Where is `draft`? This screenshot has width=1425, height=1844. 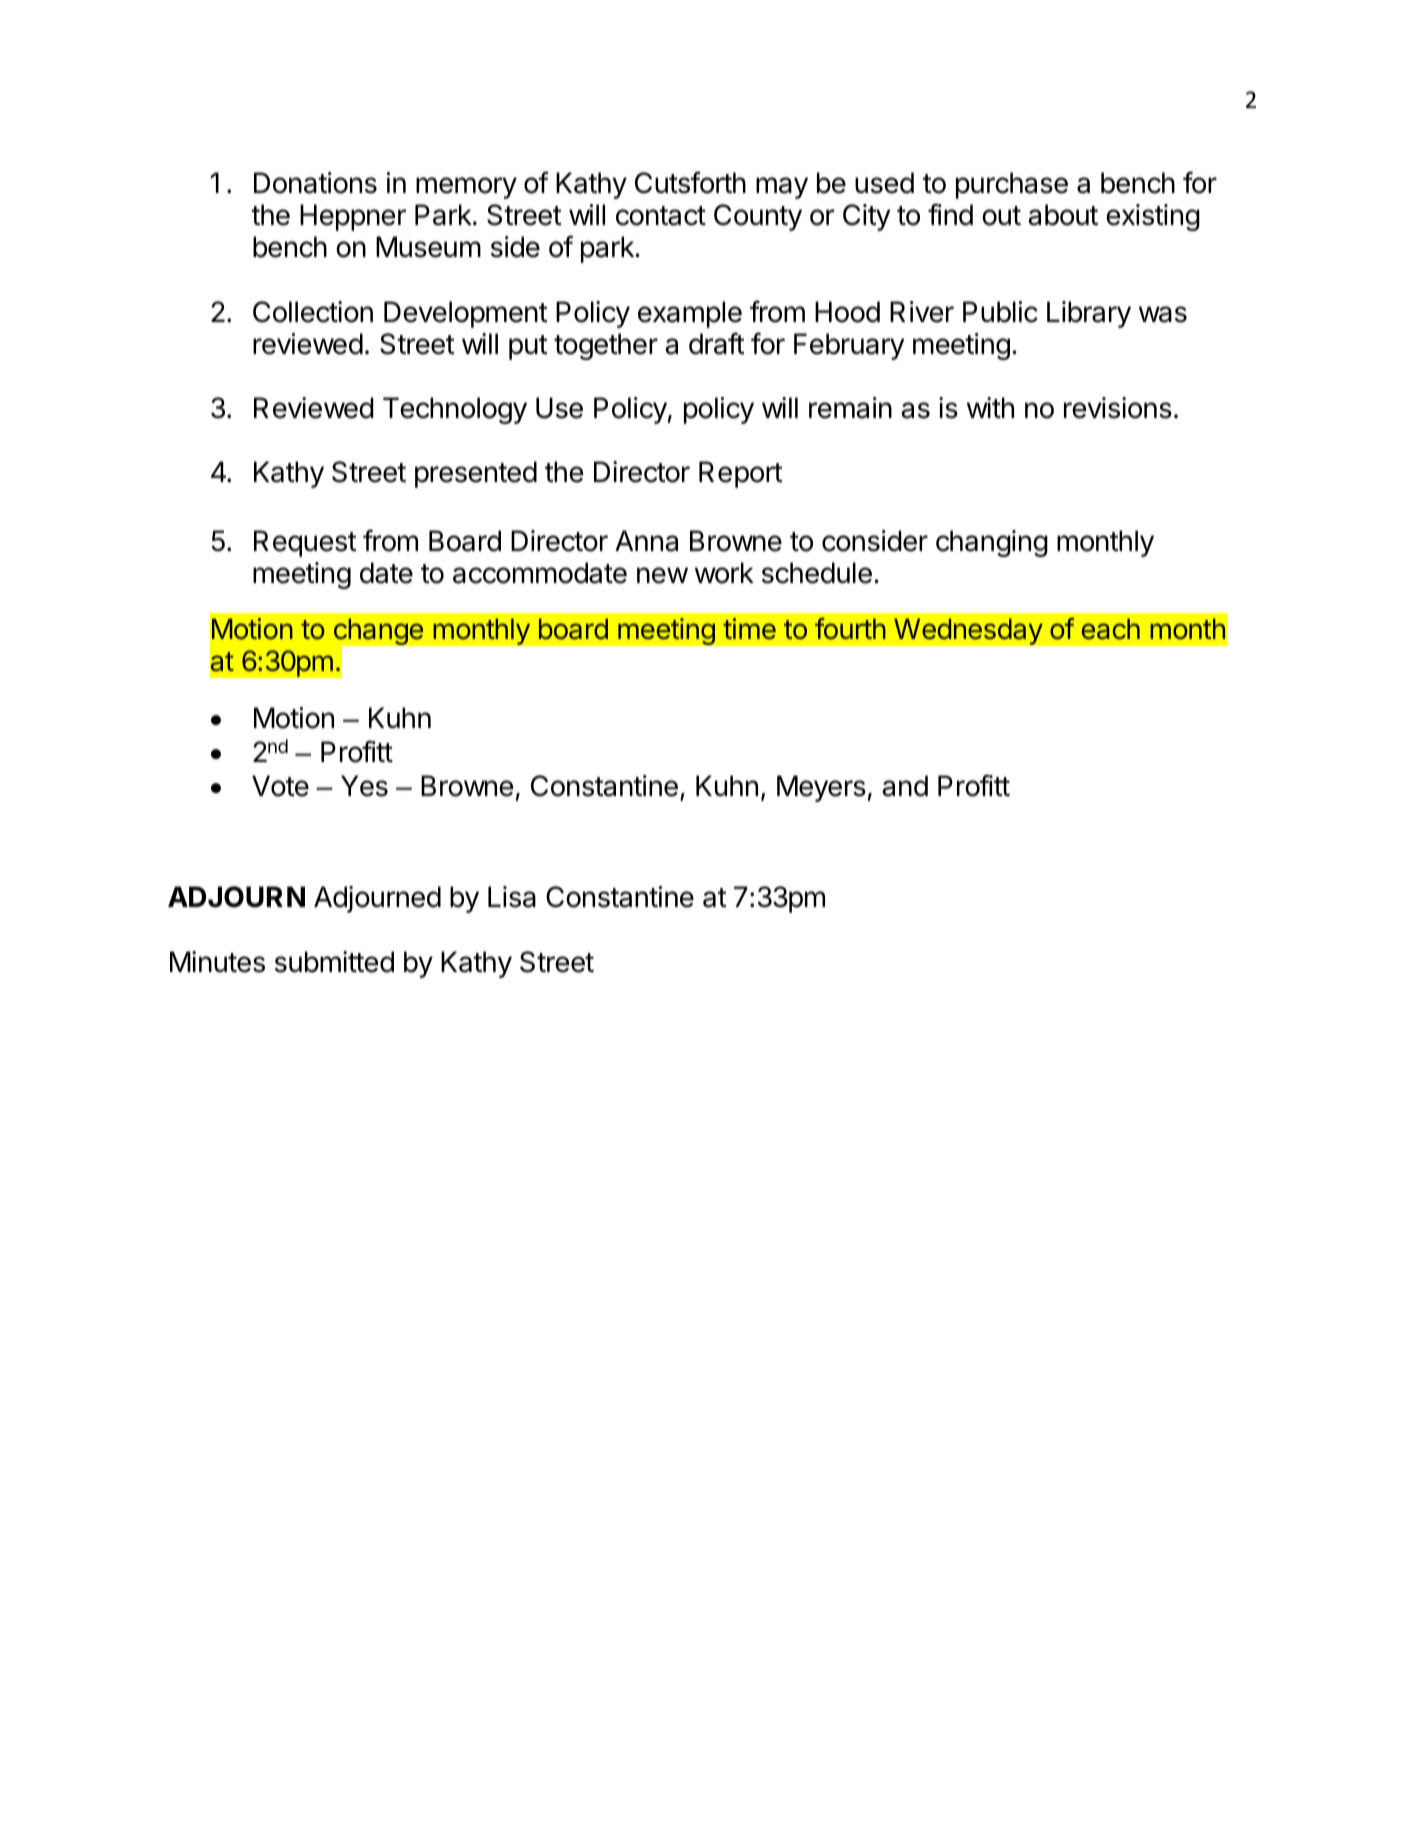 draft is located at coordinates (717, 343).
